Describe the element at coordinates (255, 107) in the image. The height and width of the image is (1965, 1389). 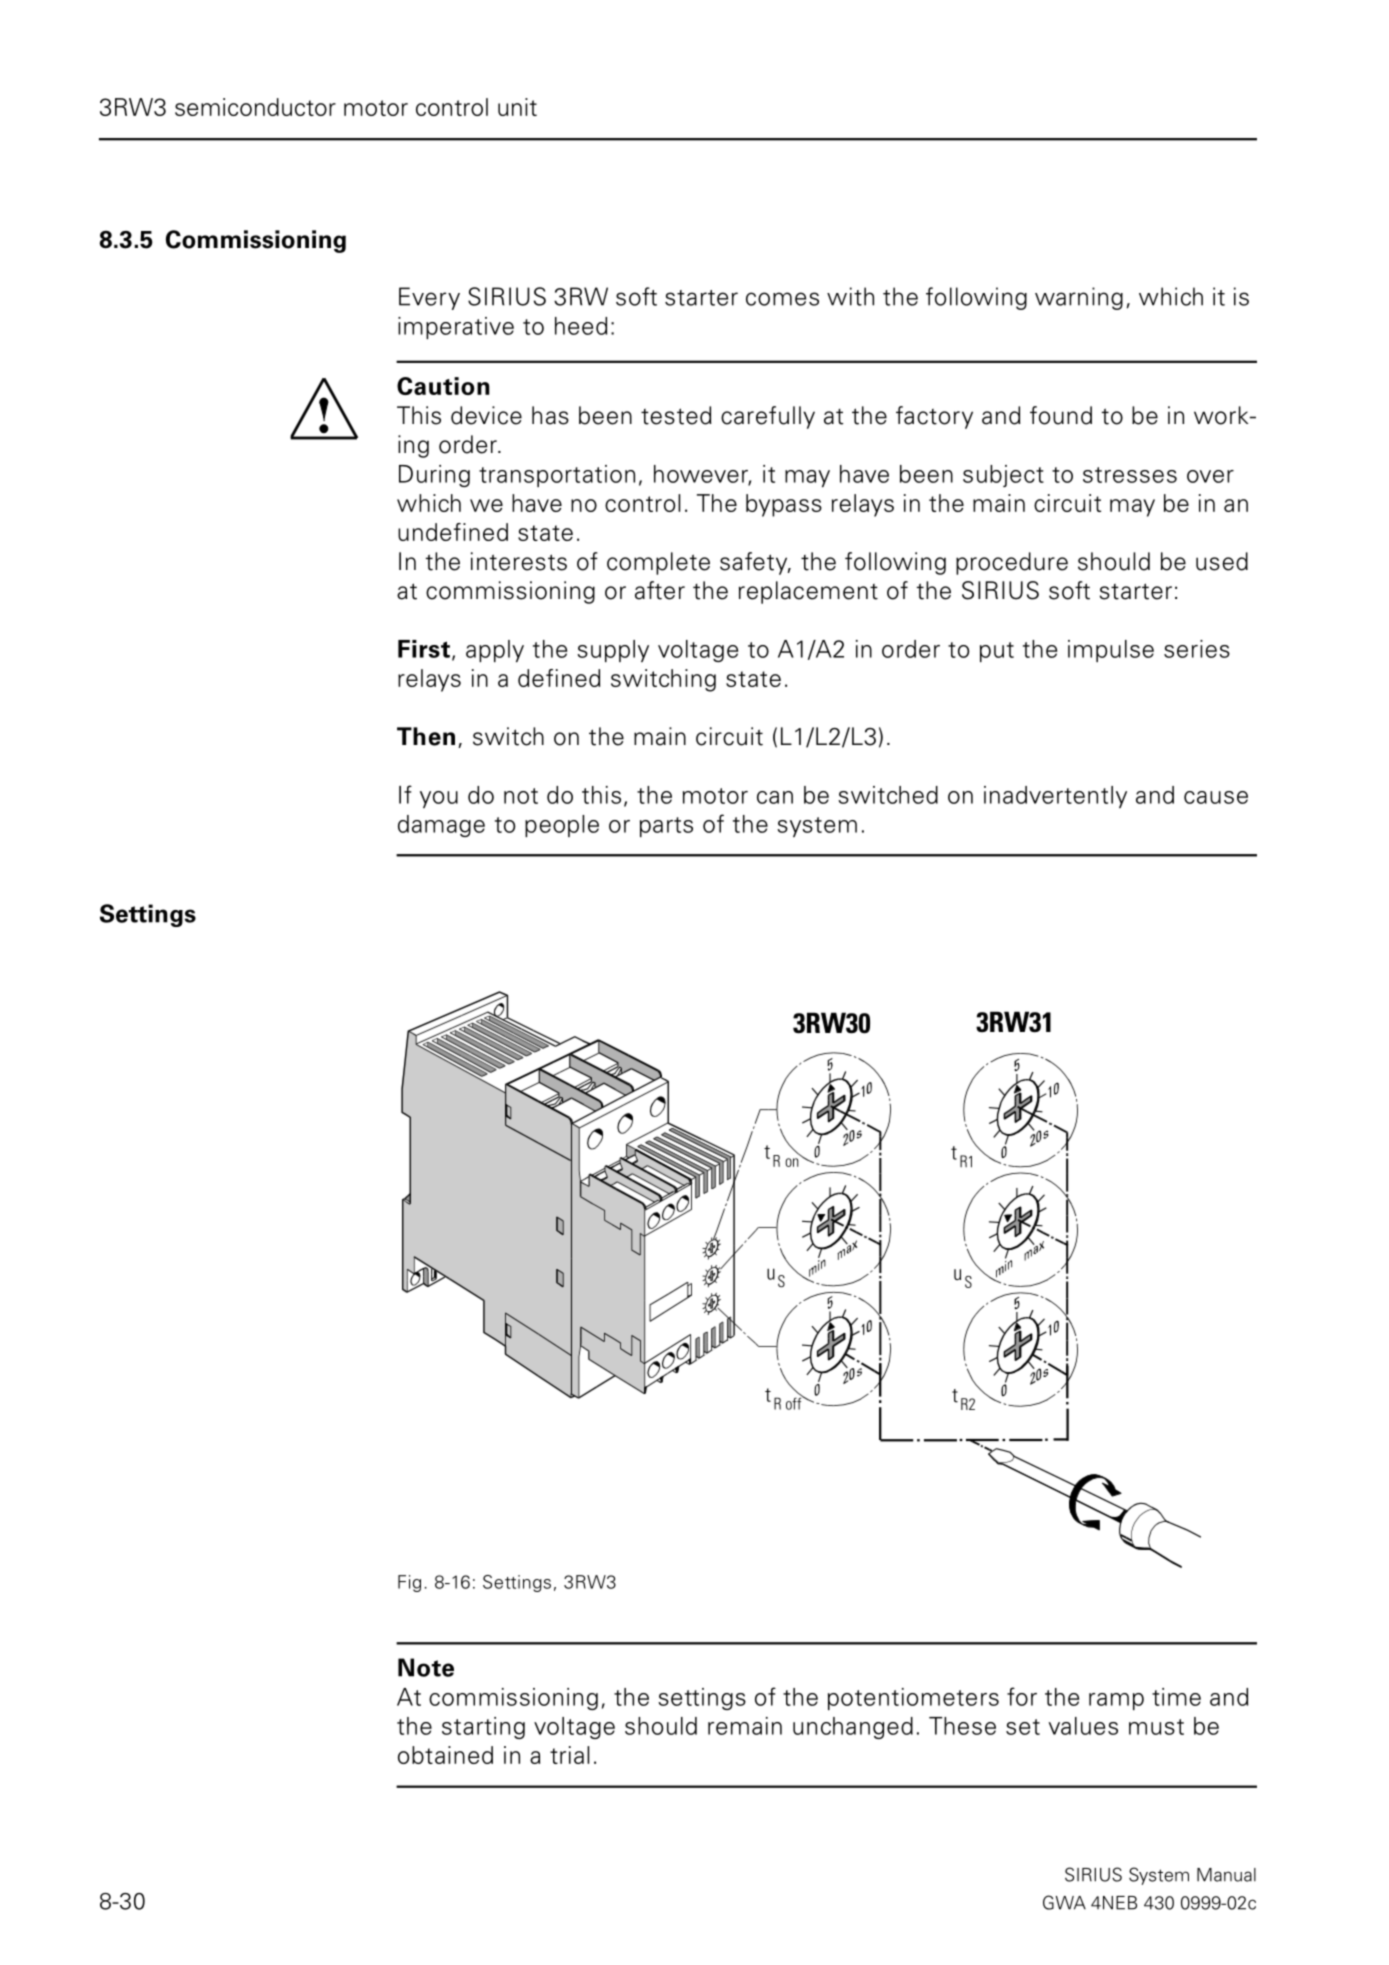
I see `semiconductor` at that location.
